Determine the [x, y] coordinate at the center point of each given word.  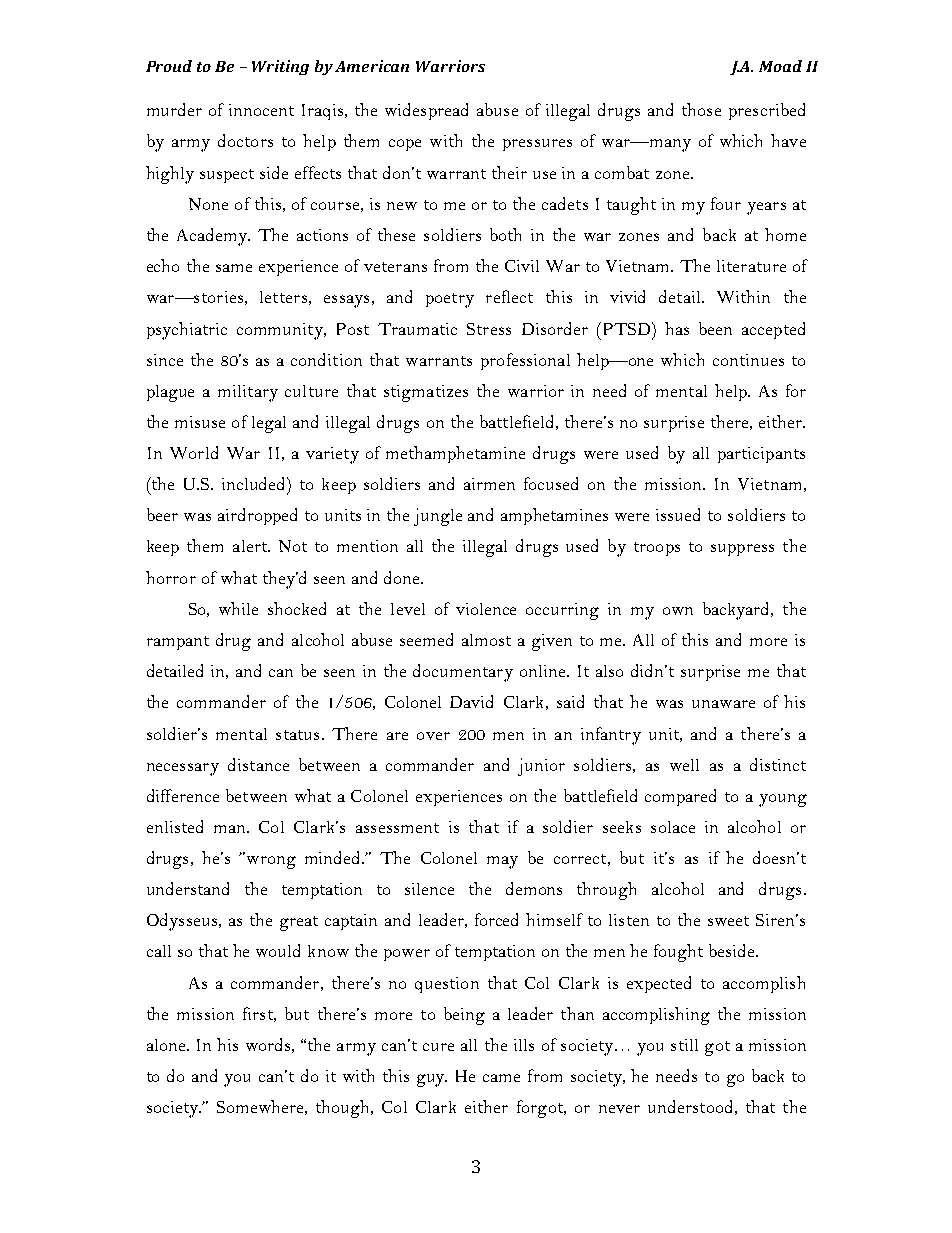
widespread [426, 111]
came [501, 1078]
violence [486, 609]
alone [167, 1045]
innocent [261, 110]
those [701, 109]
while [238, 608]
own [678, 611]
